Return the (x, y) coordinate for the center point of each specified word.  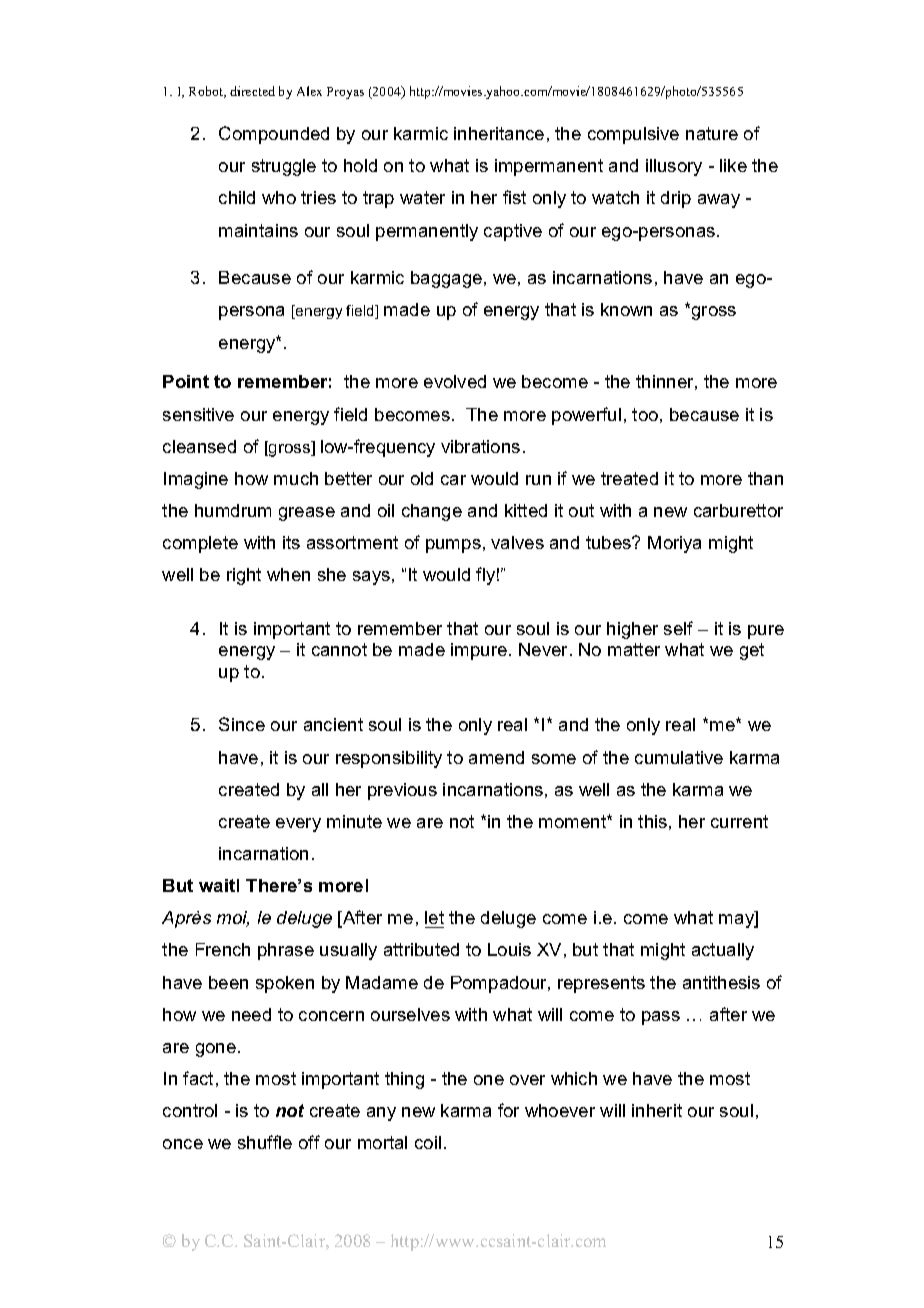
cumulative (679, 757)
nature (712, 133)
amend (496, 757)
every (298, 825)
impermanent (549, 167)
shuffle (265, 1142)
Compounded (274, 135)
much (296, 478)
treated (629, 478)
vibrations (480, 446)
